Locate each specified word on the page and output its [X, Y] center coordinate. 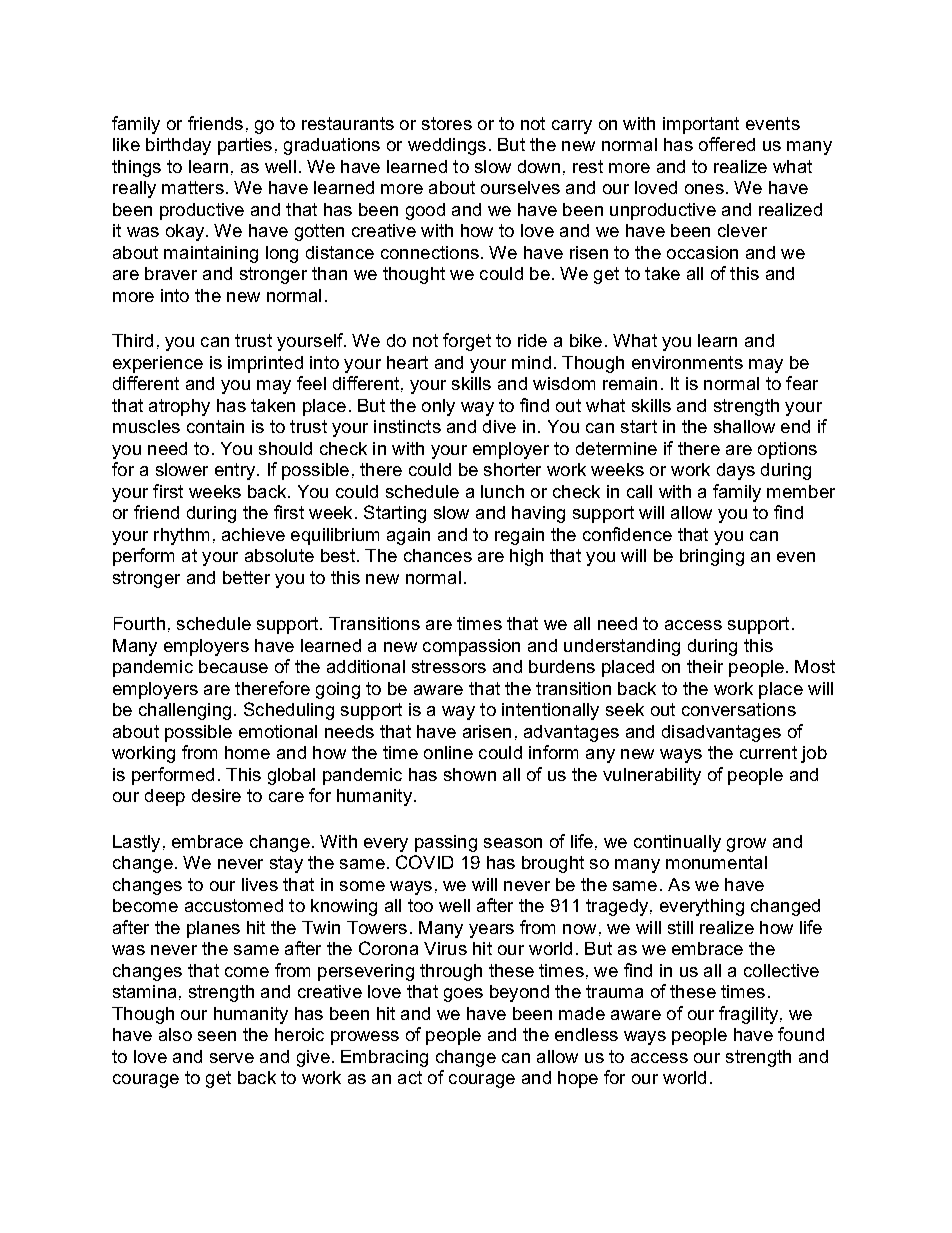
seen [217, 1036]
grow [746, 845]
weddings [447, 146]
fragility [750, 1015]
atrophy [179, 407]
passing [446, 843]
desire [216, 795]
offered [727, 144]
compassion [471, 647]
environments [687, 362]
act [410, 1077]
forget [467, 342]
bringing [712, 557]
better [246, 577]
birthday [178, 146]
